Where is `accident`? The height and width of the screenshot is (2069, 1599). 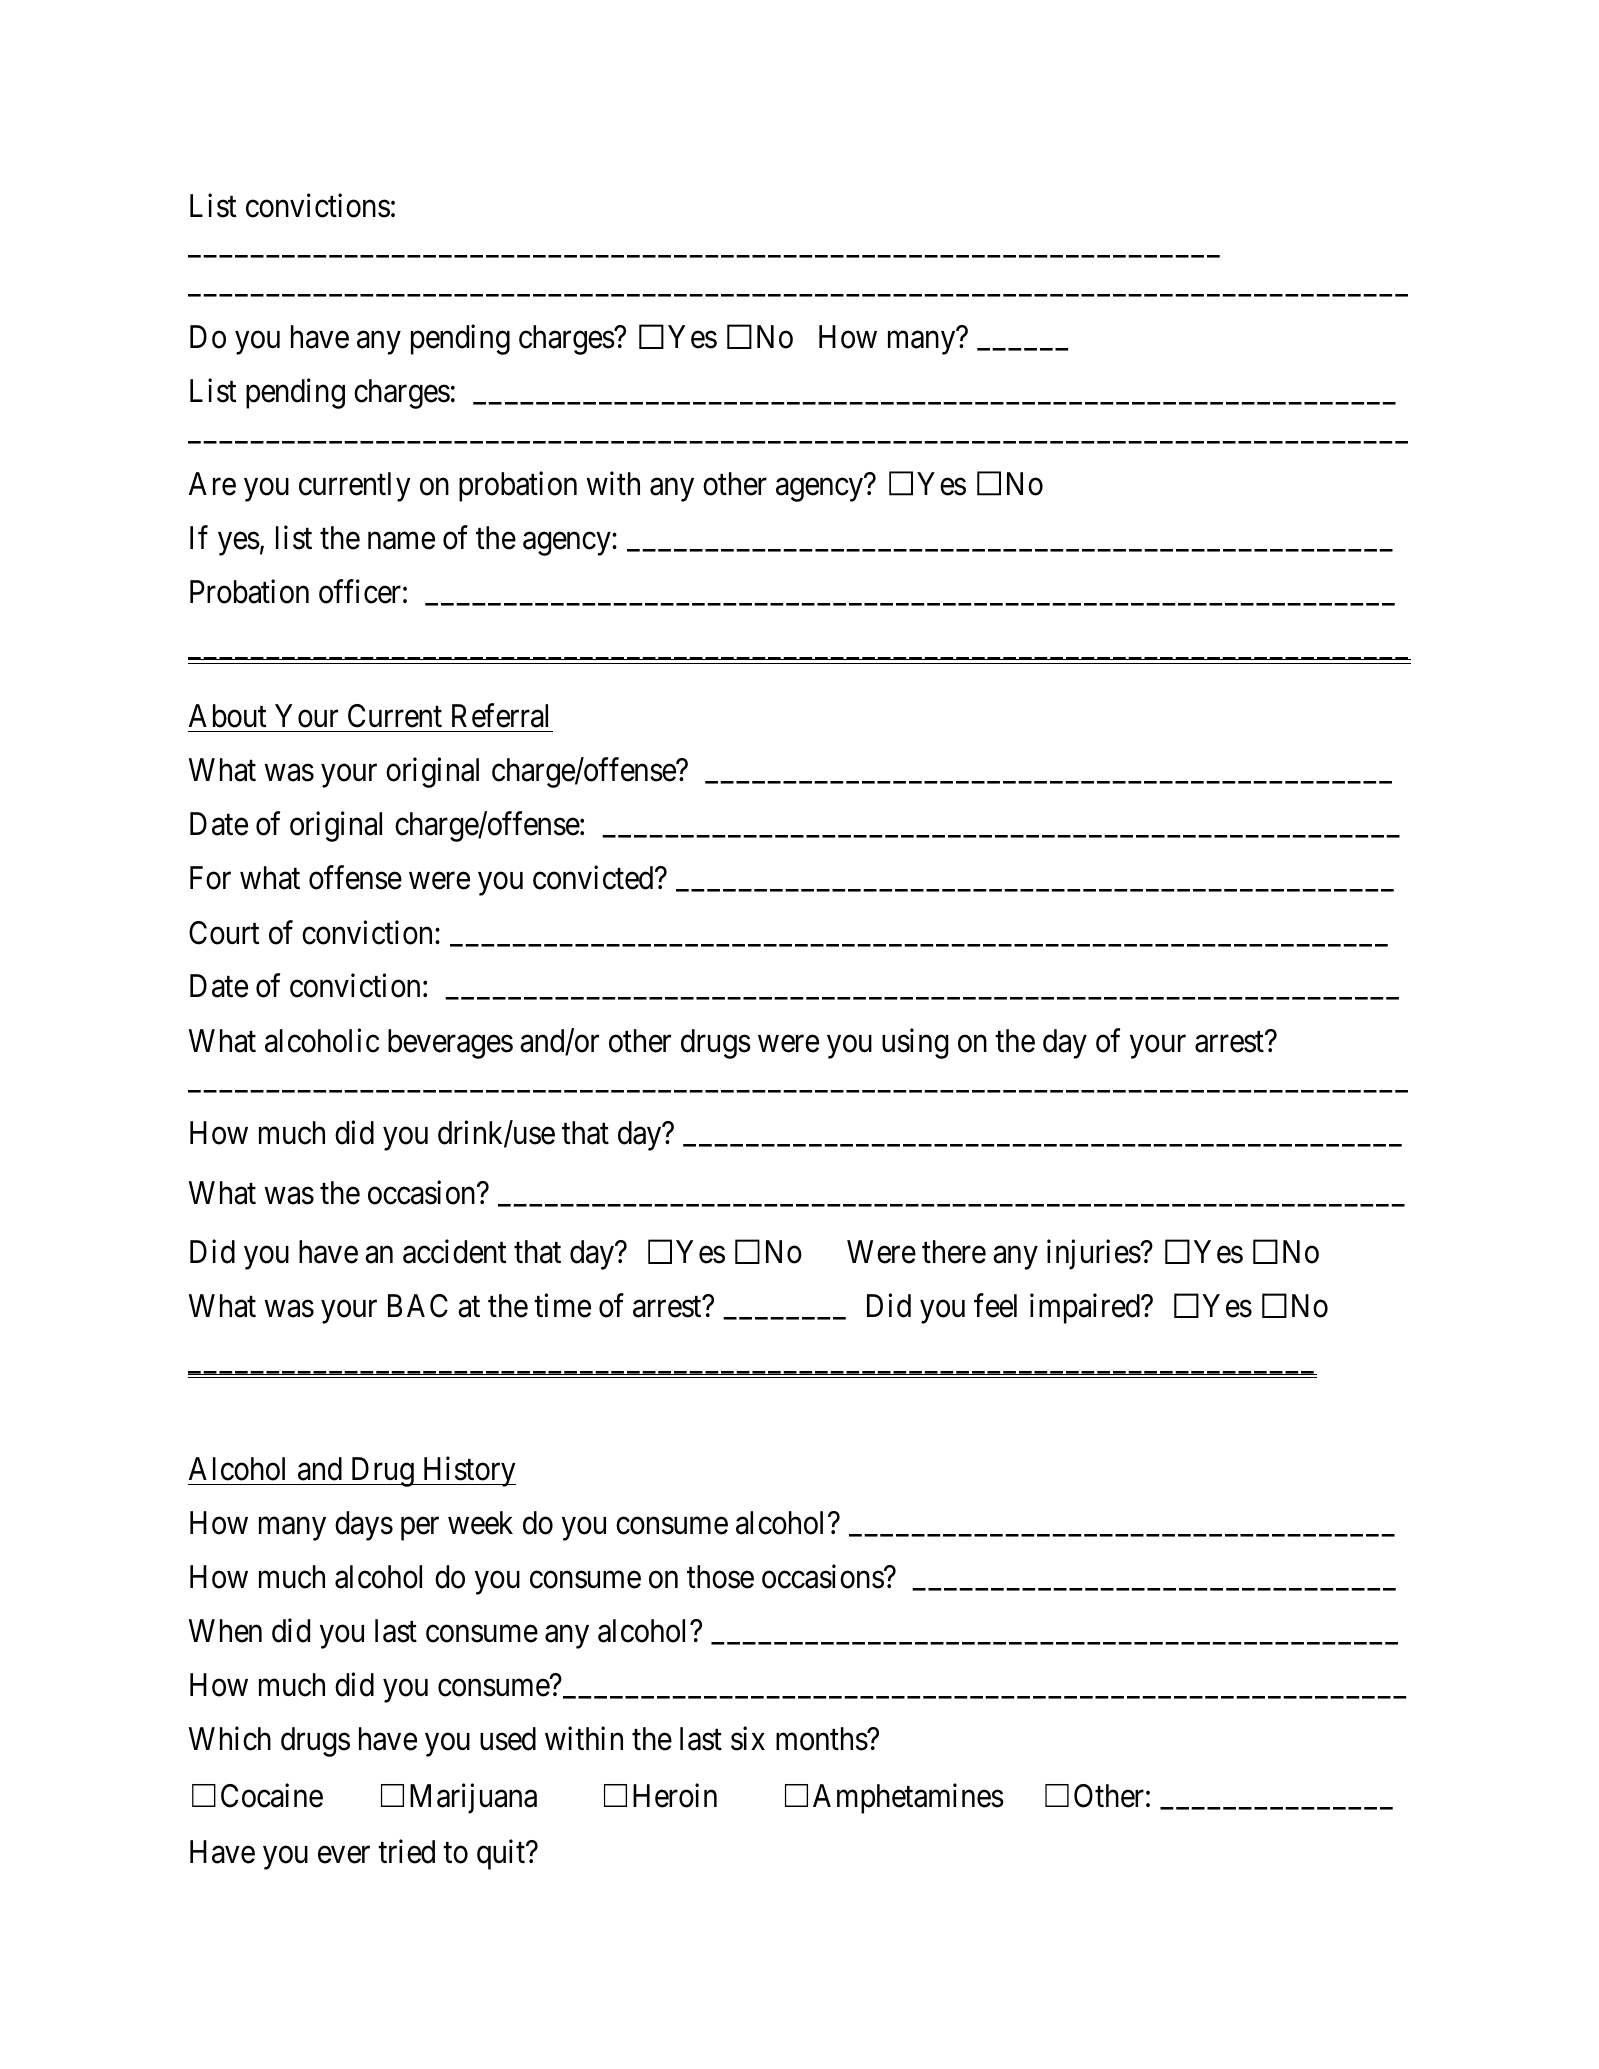
accident is located at coordinates (454, 1252).
